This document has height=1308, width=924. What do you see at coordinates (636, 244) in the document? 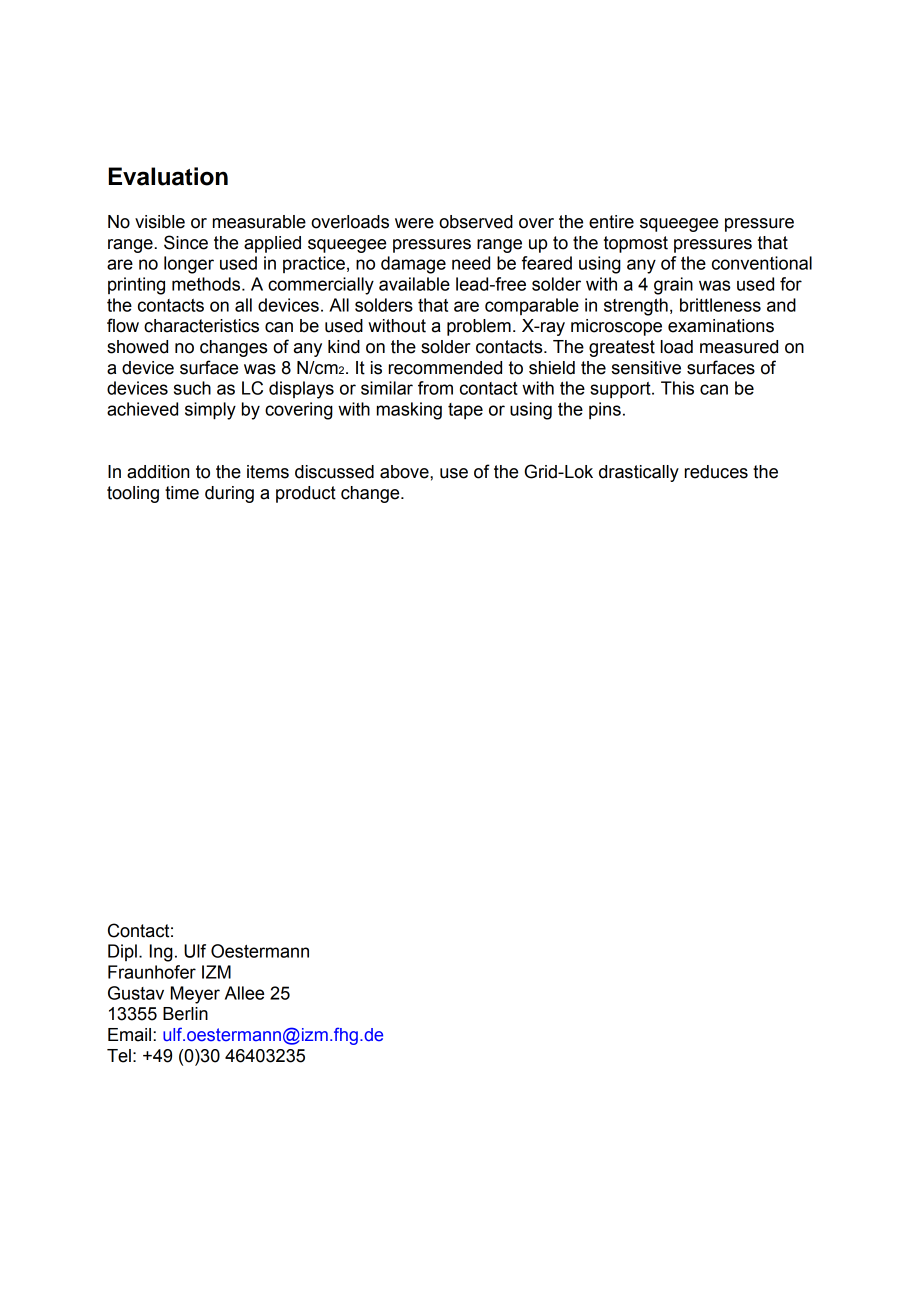
I see `topmost` at bounding box center [636, 244].
